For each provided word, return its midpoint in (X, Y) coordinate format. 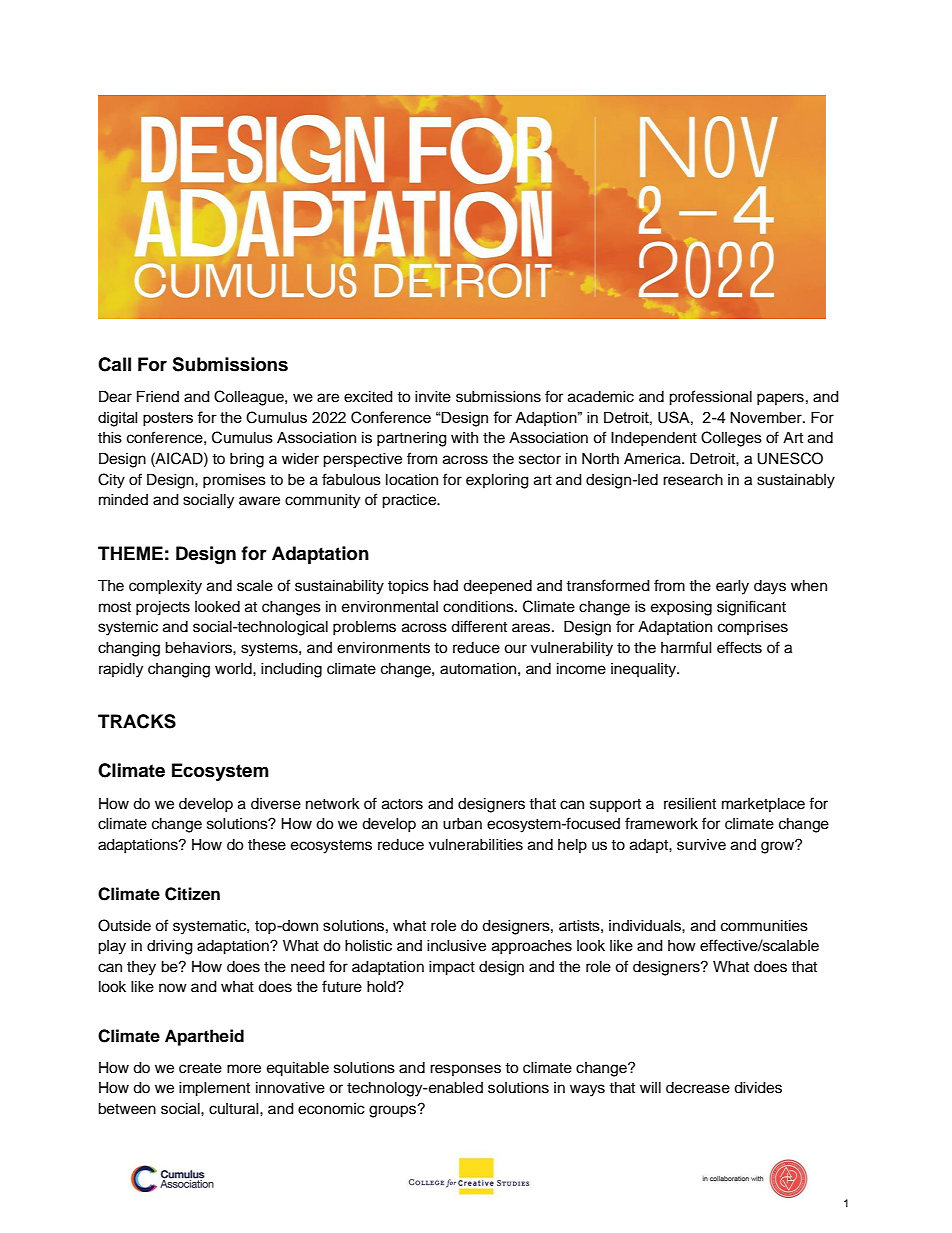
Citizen (192, 894)
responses (465, 1070)
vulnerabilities (476, 845)
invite (433, 397)
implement (214, 1089)
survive (701, 845)
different (479, 626)
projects (163, 608)
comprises (753, 628)
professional (710, 398)
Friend (158, 396)
